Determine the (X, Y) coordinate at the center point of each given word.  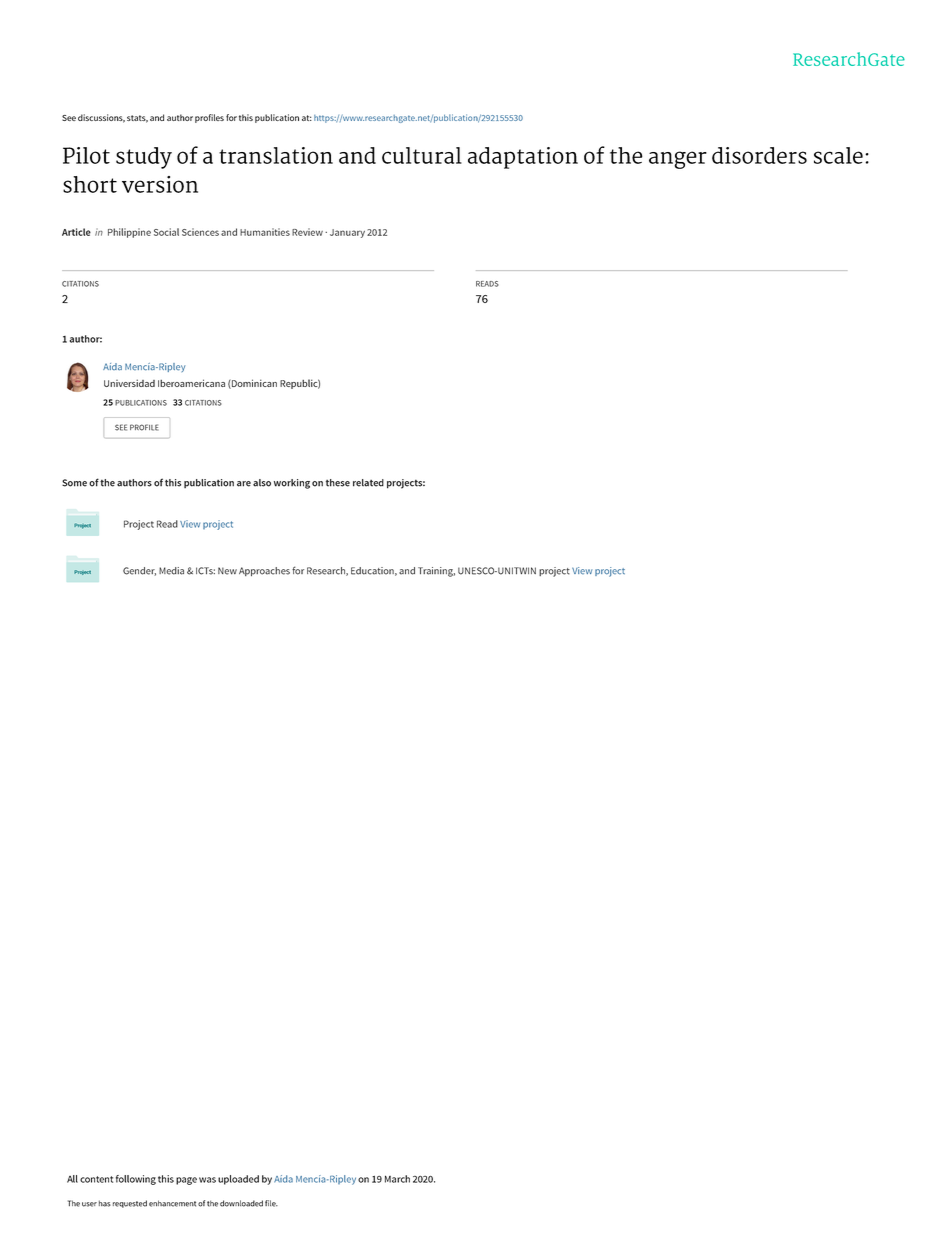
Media (171, 571)
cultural (422, 155)
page (186, 1181)
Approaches (264, 571)
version (160, 184)
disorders (759, 155)
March (397, 1179)
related (368, 483)
